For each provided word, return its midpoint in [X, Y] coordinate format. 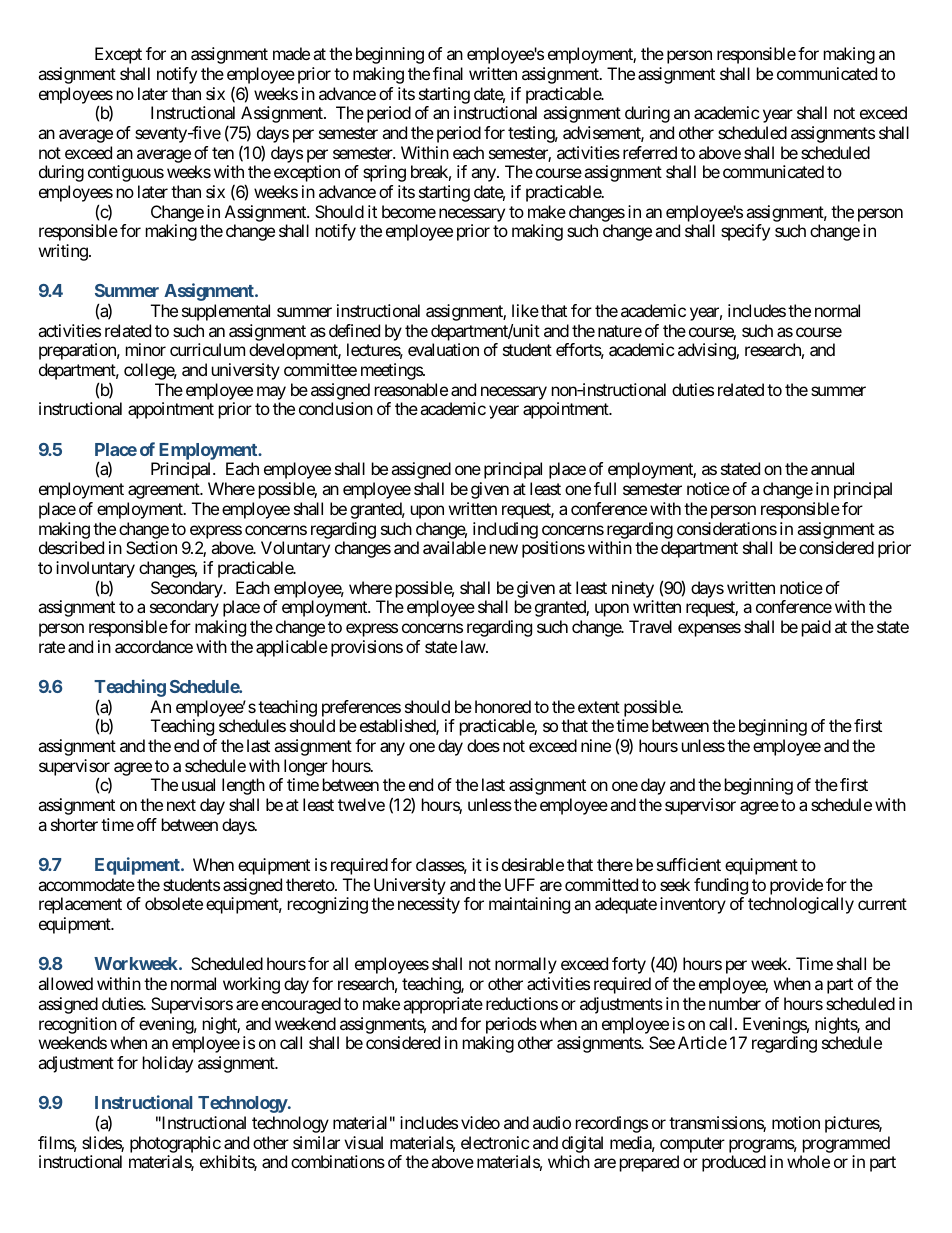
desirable [533, 864]
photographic [175, 1144]
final [448, 73]
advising [707, 351]
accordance [154, 646]
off [147, 824]
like [525, 310]
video [480, 1122]
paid [816, 628]
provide [796, 886]
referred [650, 152]
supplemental [226, 312]
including [505, 530]
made [291, 53]
